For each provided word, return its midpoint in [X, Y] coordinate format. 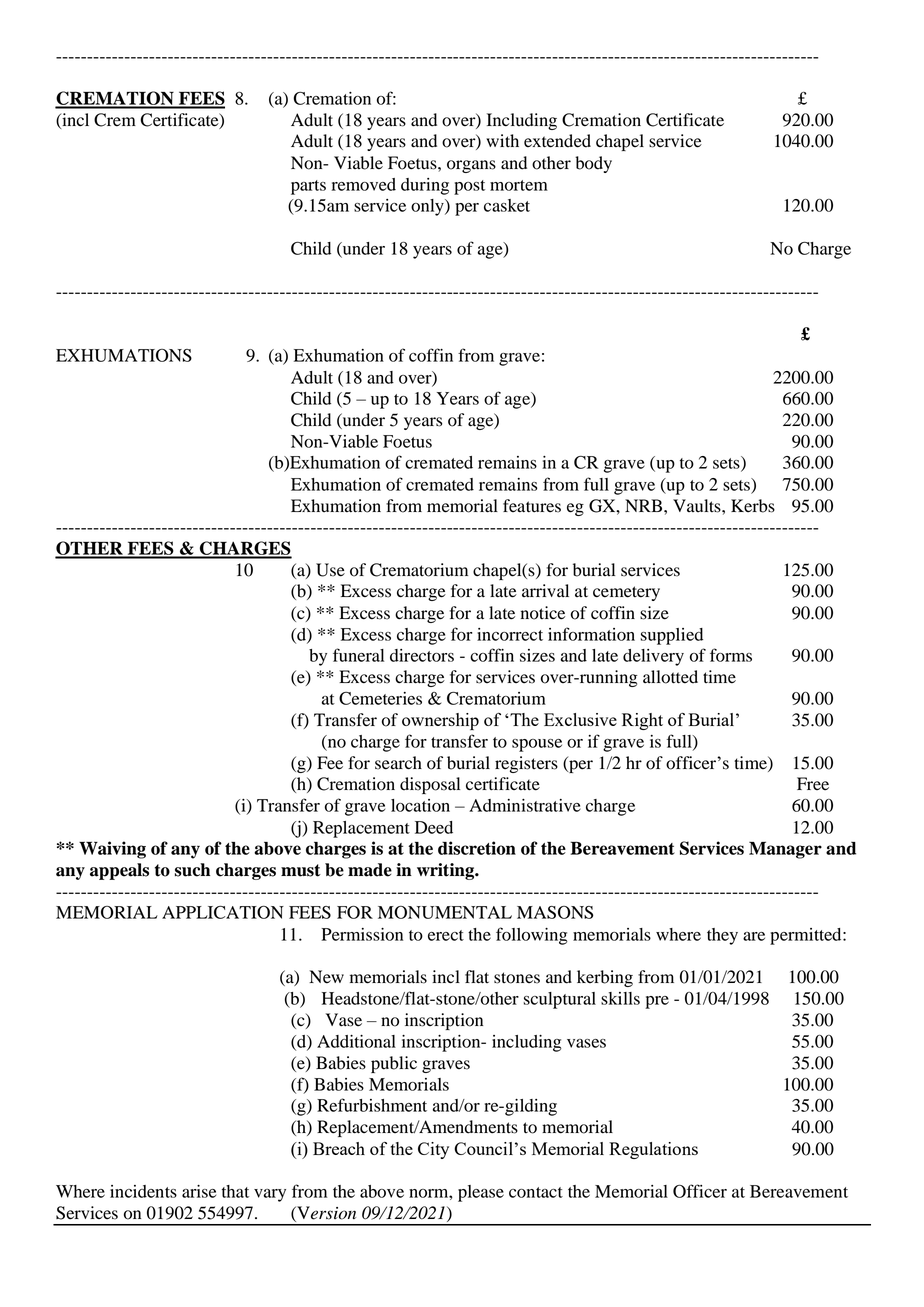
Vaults [698, 506]
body [593, 164]
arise [199, 1191]
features [532, 506]
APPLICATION [223, 912]
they [722, 936]
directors [422, 655]
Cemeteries [380, 698]
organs [471, 166]
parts [308, 187]
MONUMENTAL [445, 912]
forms [731, 655]
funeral [358, 655]
